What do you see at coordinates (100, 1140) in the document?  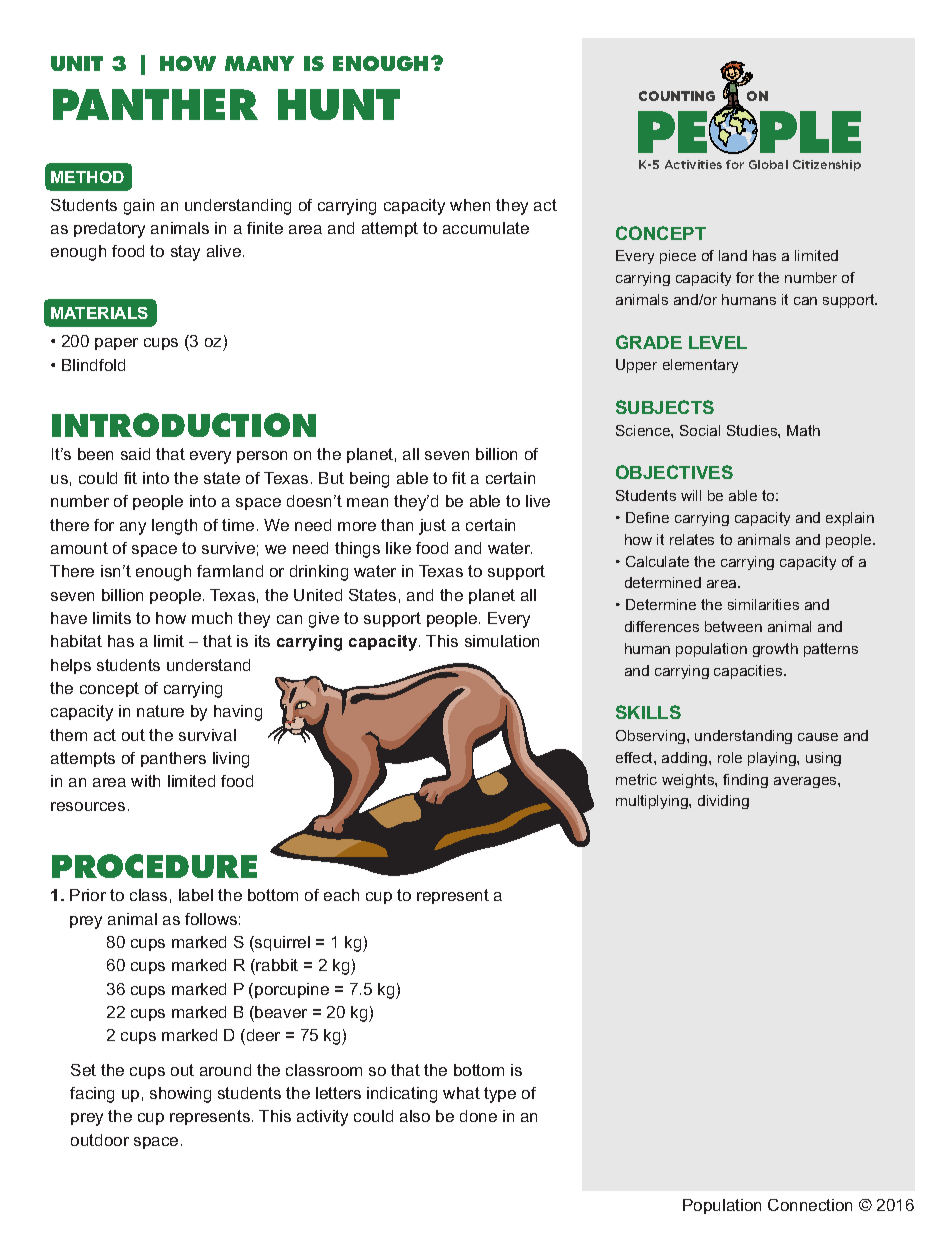 I see `outdoor` at bounding box center [100, 1140].
